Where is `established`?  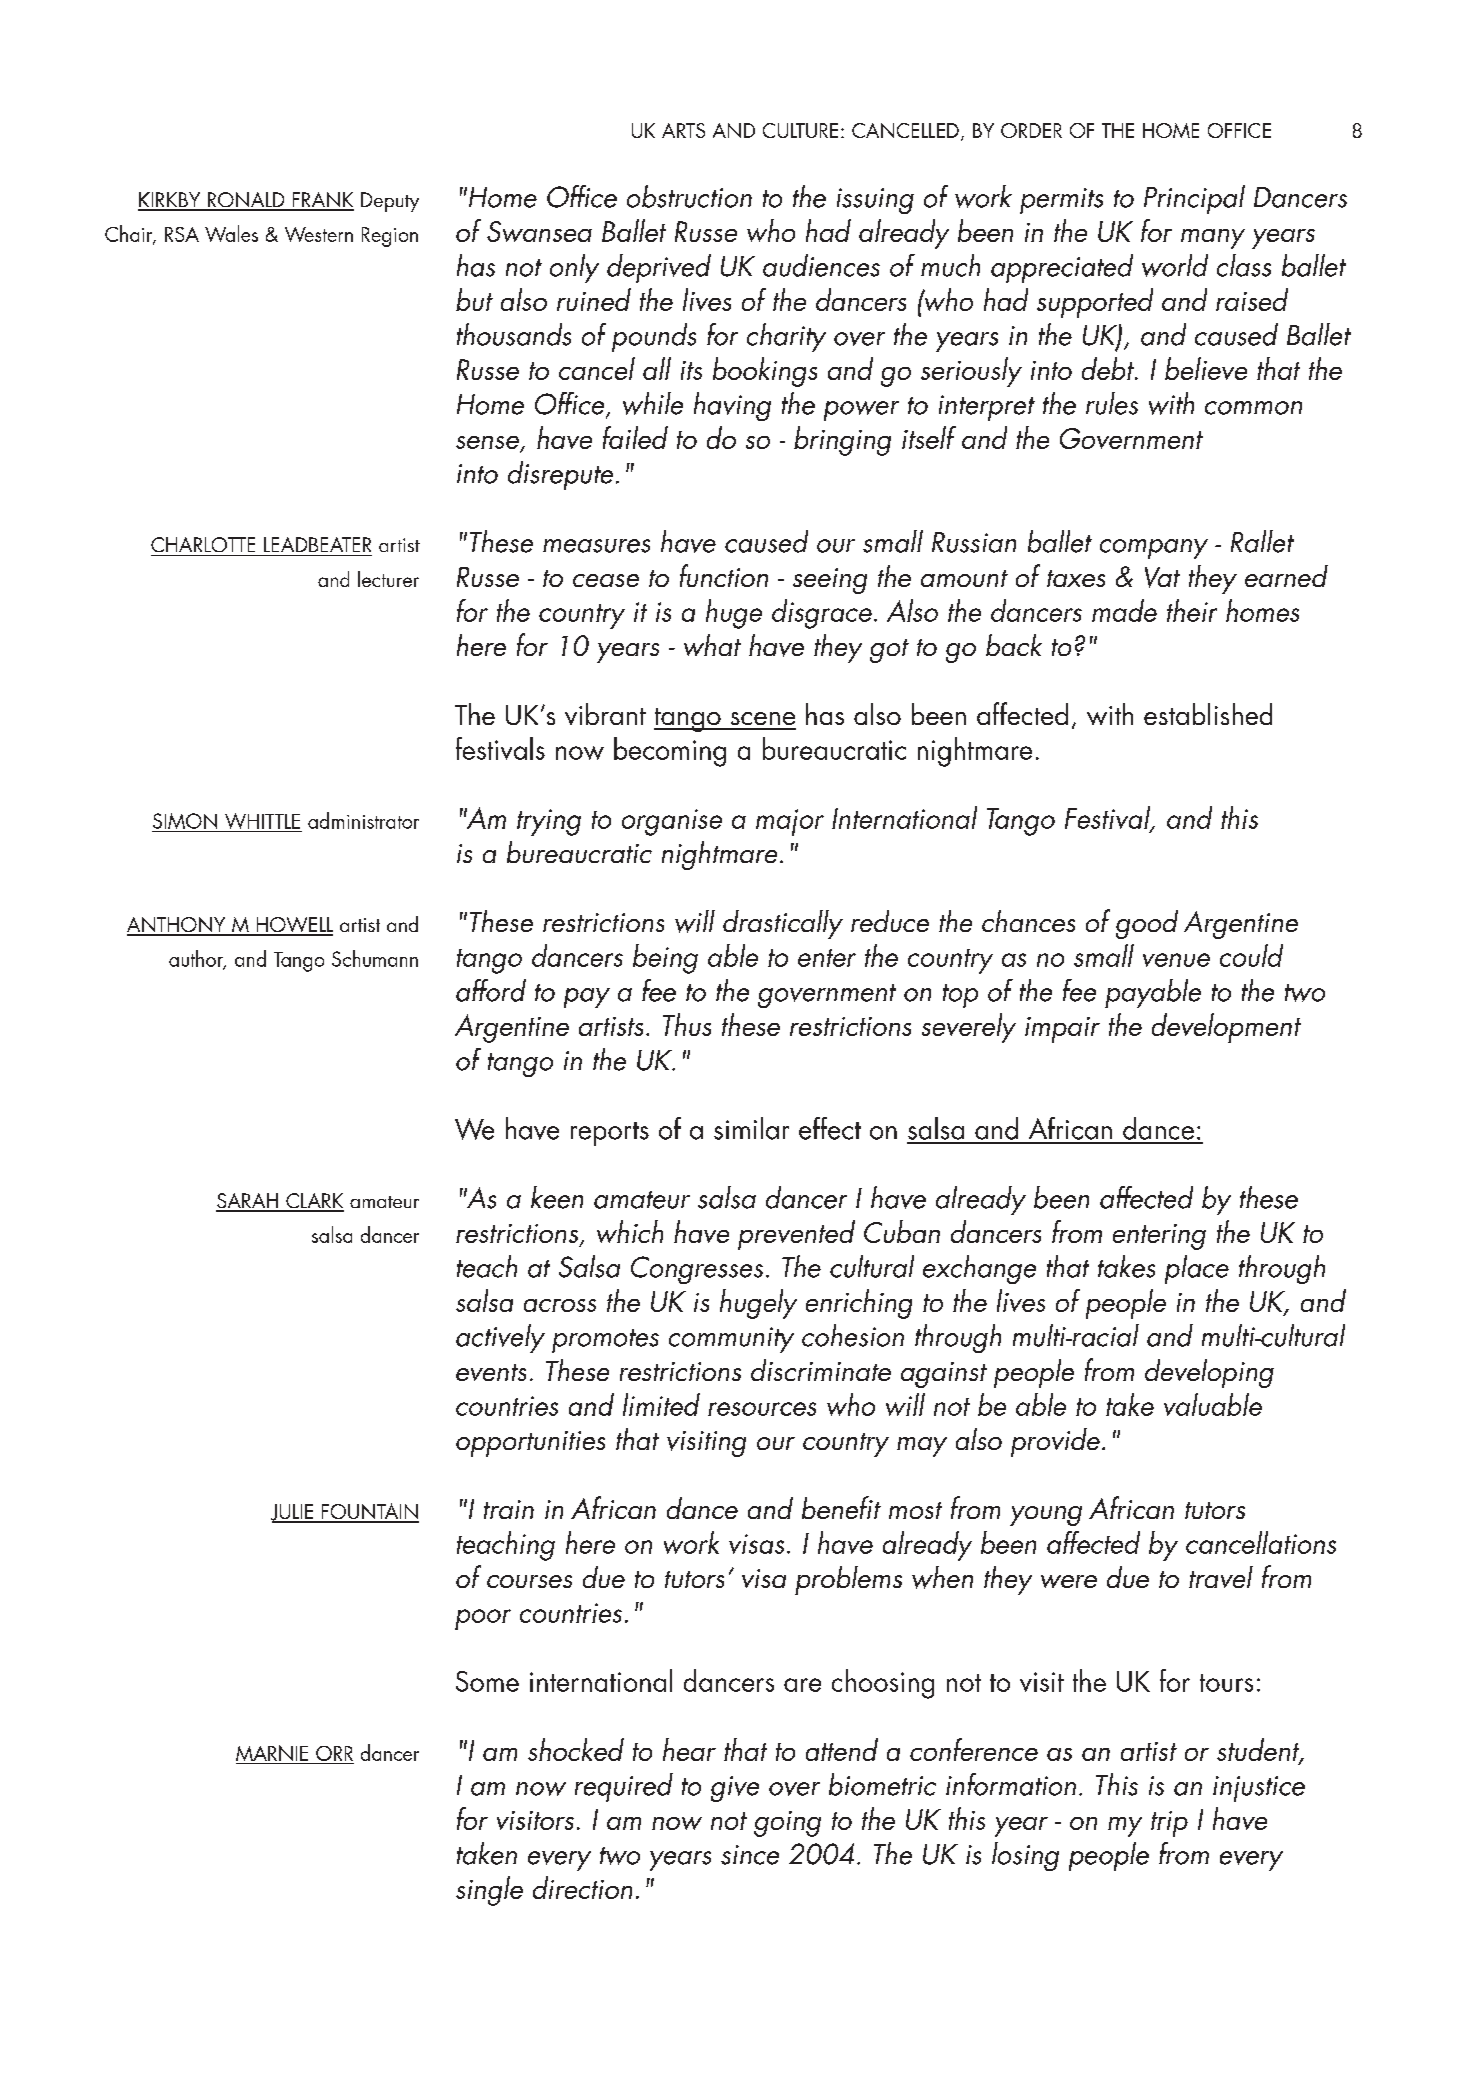 established is located at coordinates (1208, 714).
